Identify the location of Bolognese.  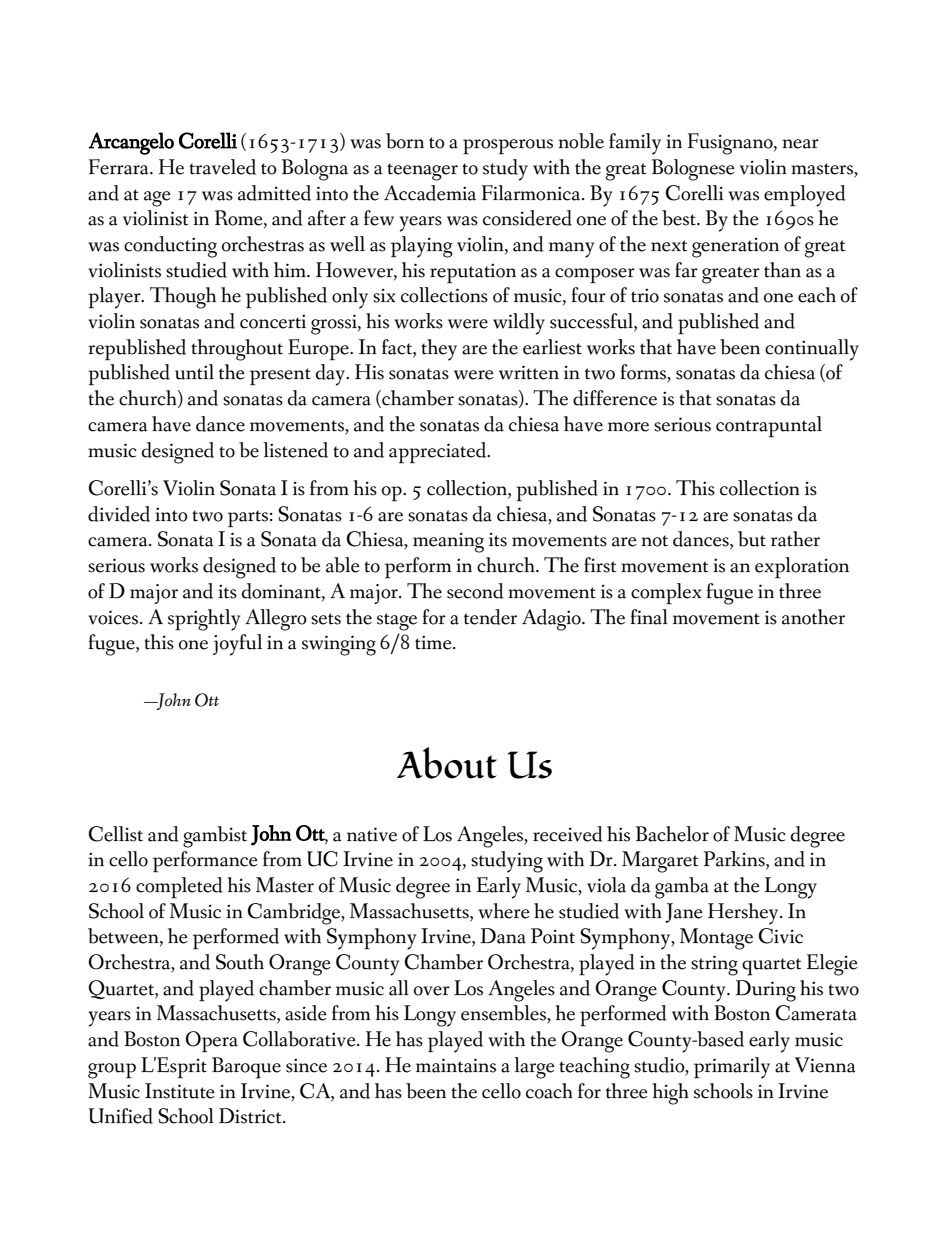
(693, 170).
